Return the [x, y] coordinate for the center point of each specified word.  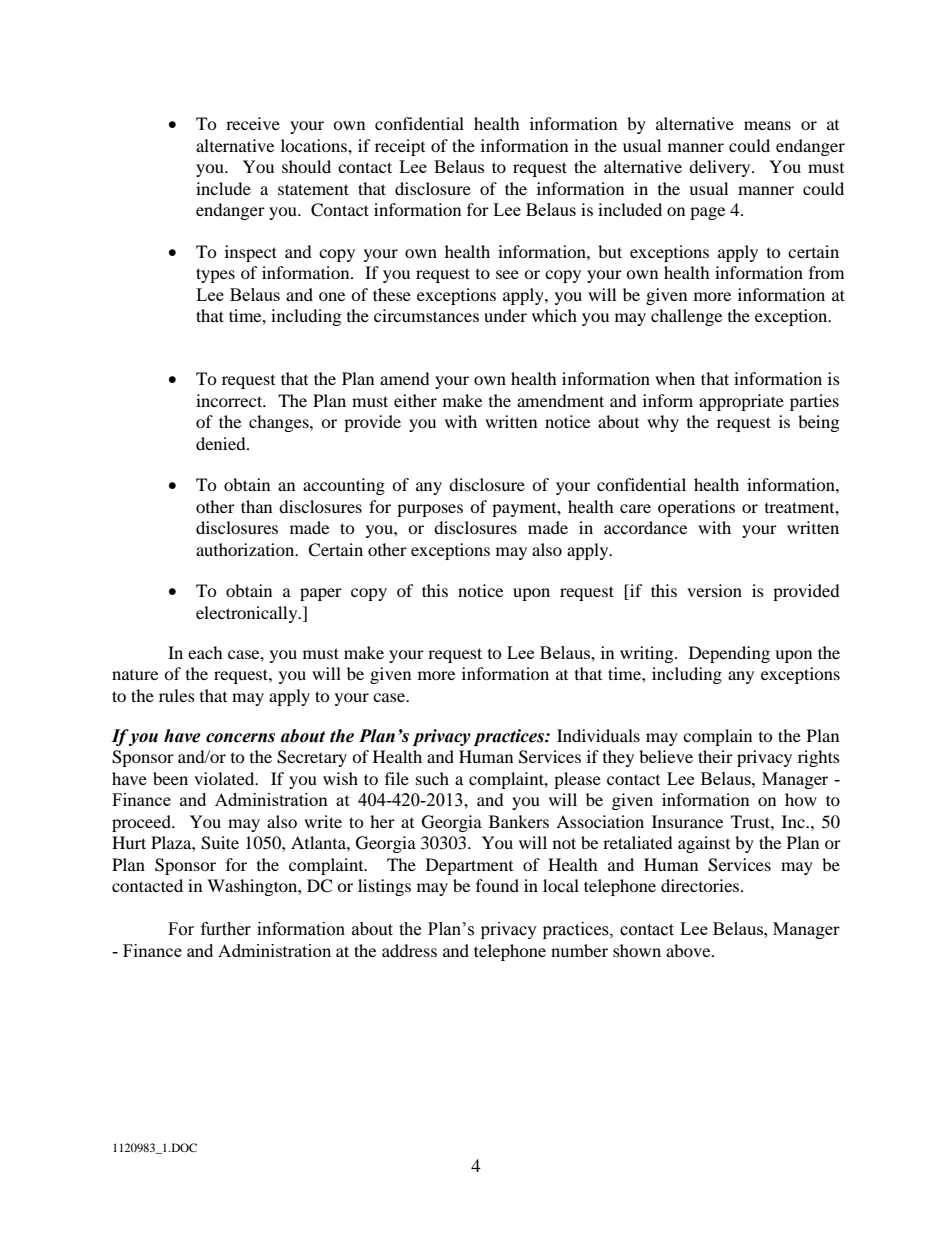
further [226, 929]
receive [253, 123]
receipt [400, 147]
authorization [246, 549]
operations [696, 508]
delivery [721, 168]
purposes [430, 510]
